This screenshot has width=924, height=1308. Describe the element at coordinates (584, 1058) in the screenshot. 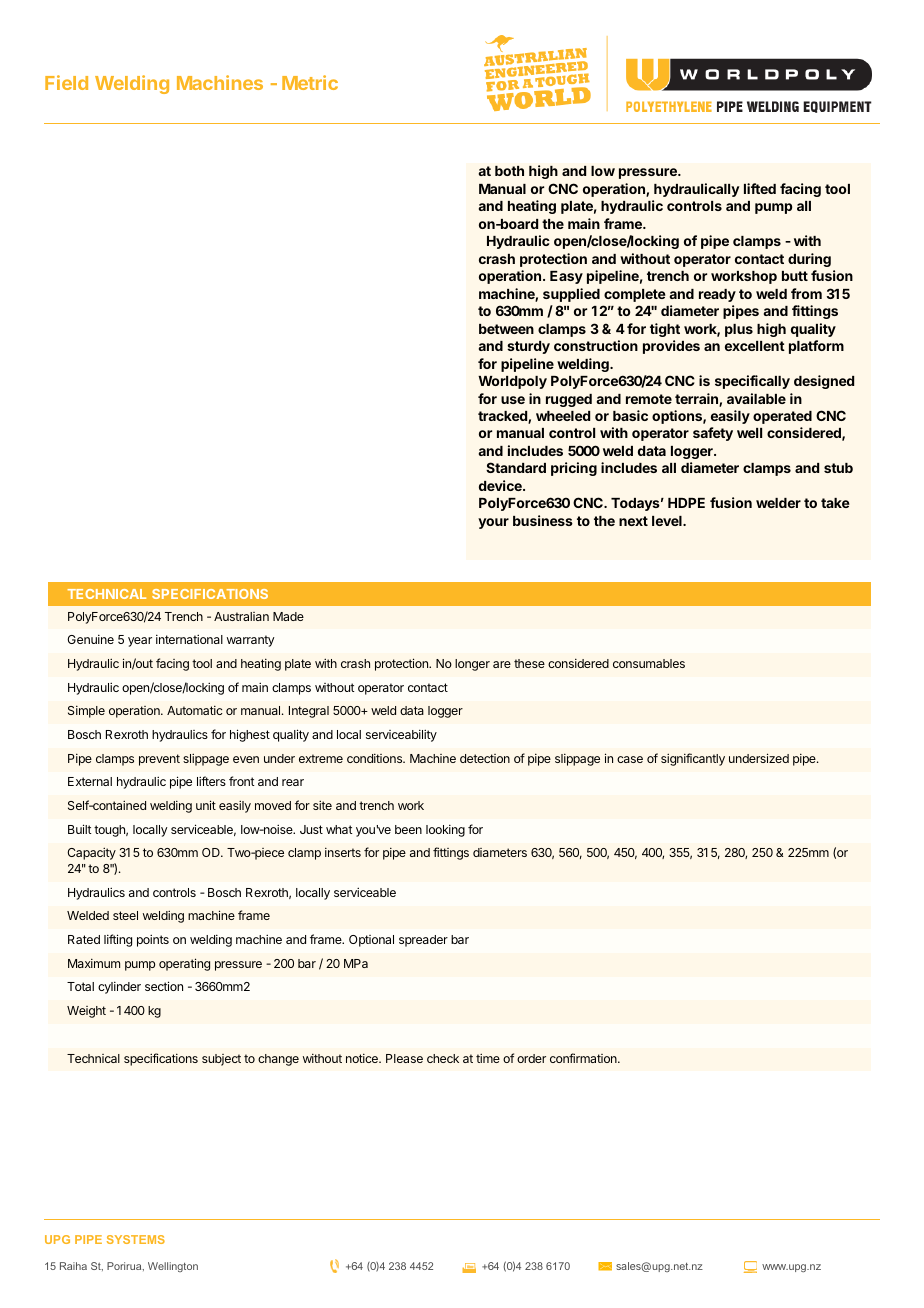

I see `confirmation` at that location.
